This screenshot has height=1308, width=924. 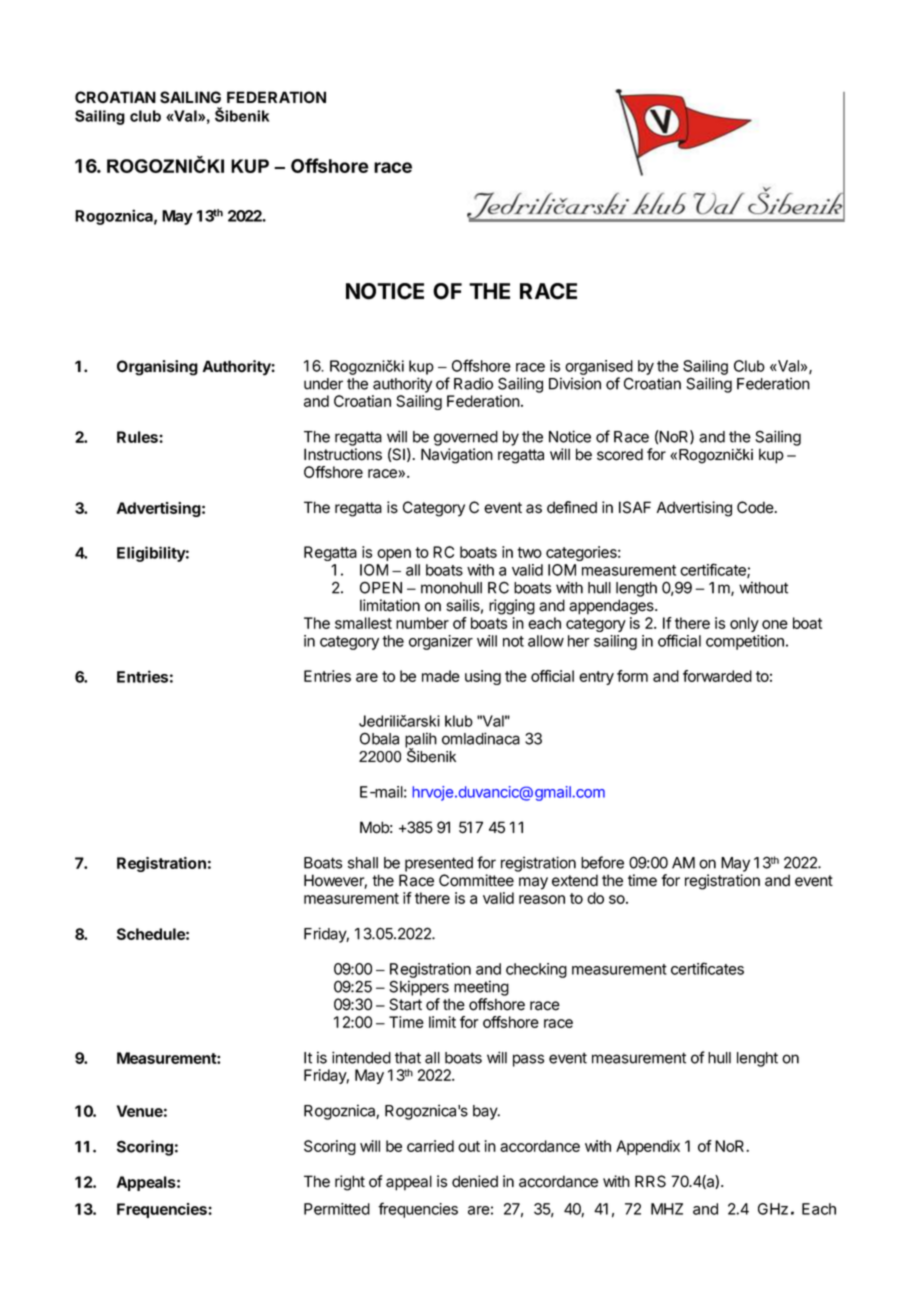 I want to click on Permitted, so click(x=337, y=1209).
